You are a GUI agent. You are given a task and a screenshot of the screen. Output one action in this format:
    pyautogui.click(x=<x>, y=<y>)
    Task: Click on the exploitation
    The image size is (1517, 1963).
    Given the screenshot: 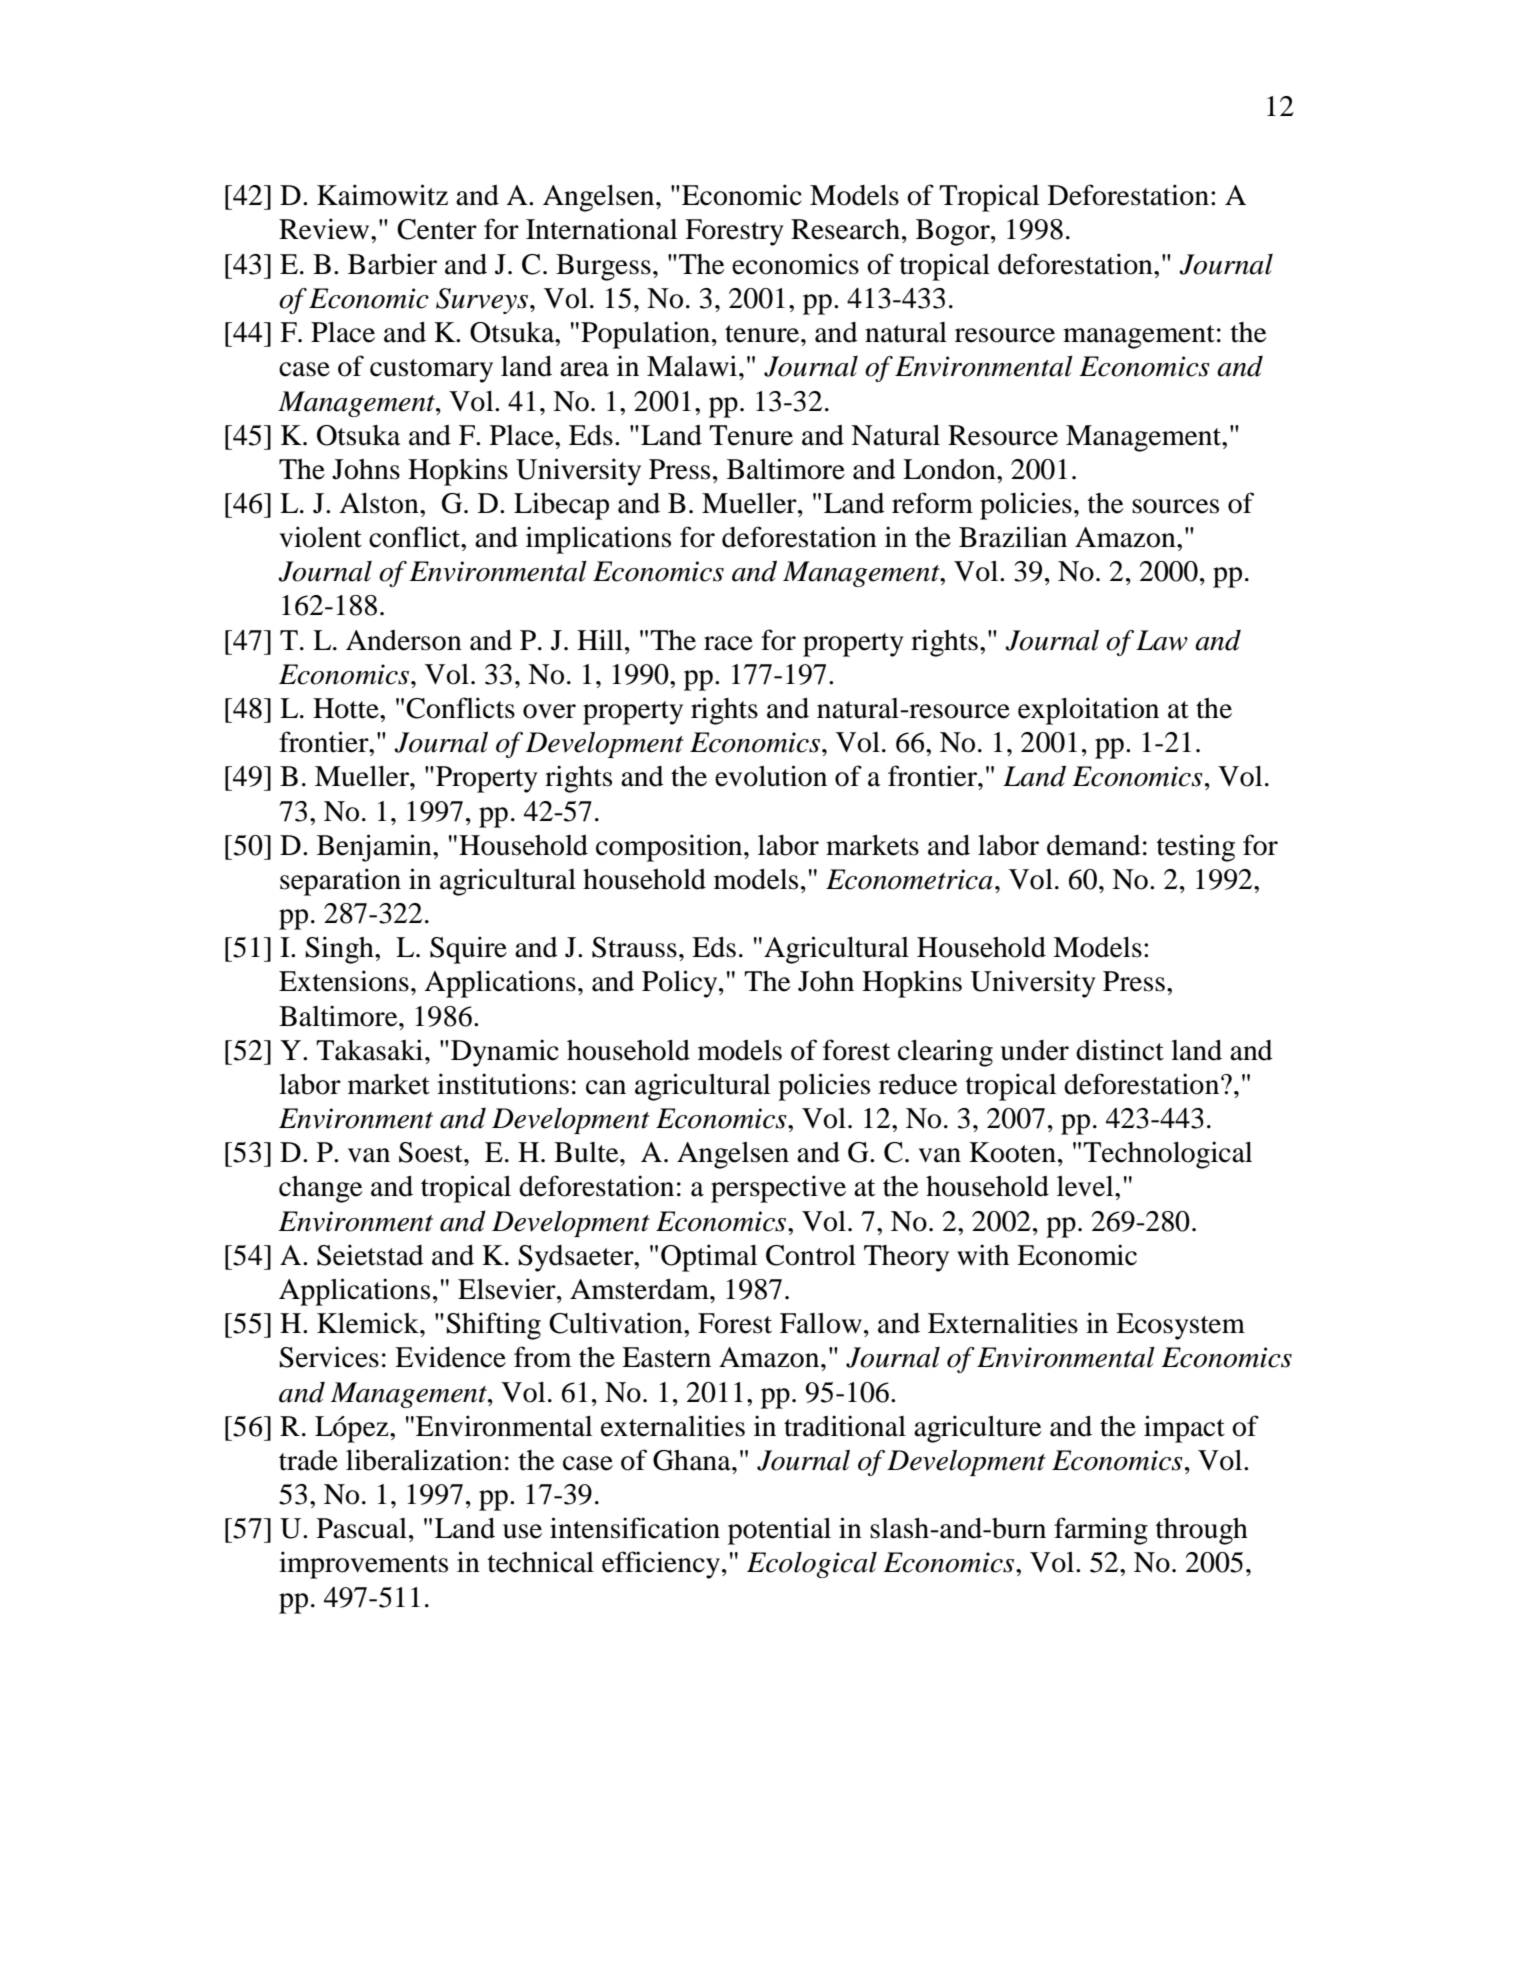 What is the action you would take?
    pyautogui.click(x=1088, y=711)
